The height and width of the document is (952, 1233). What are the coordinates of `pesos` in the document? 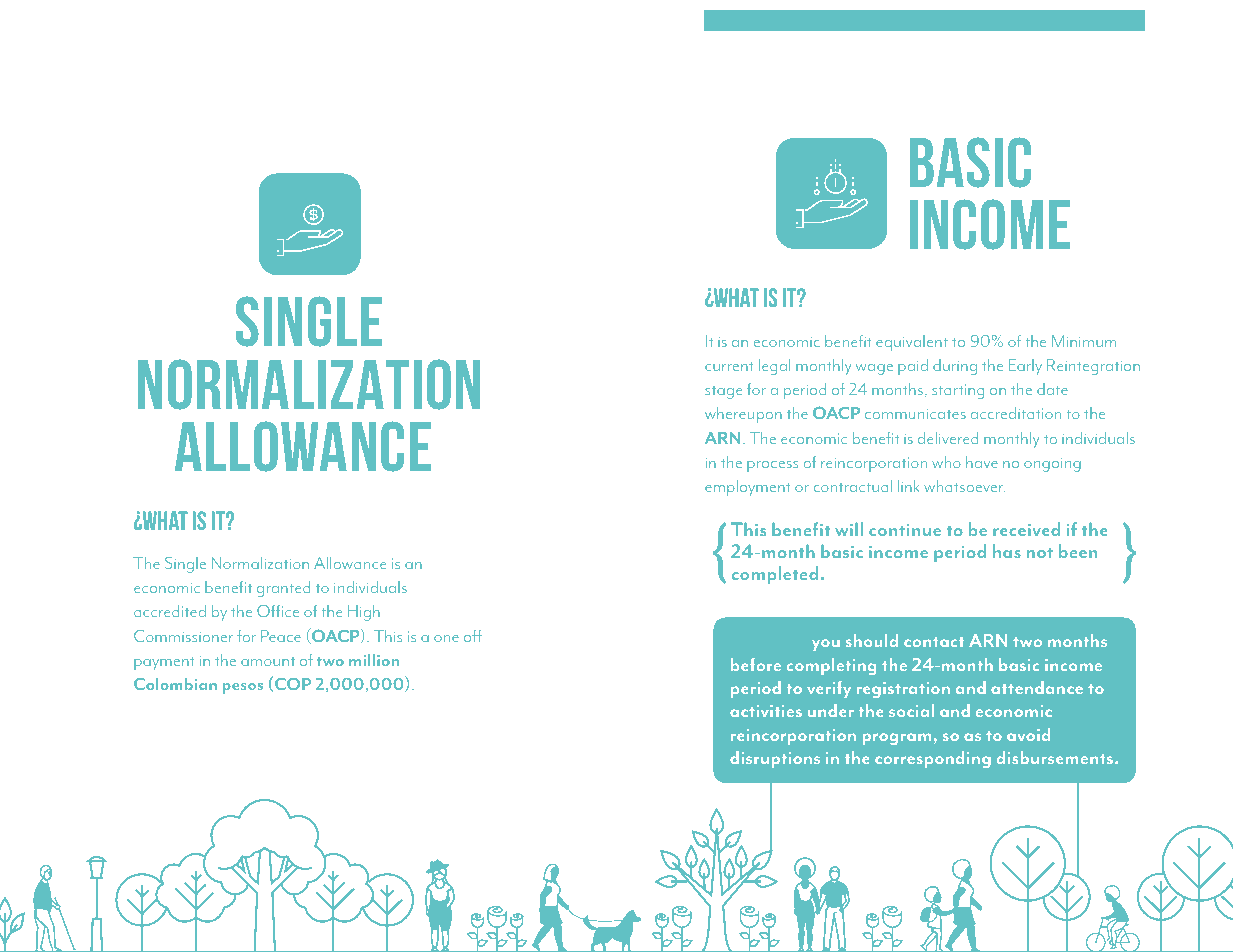 It's located at (243, 688).
